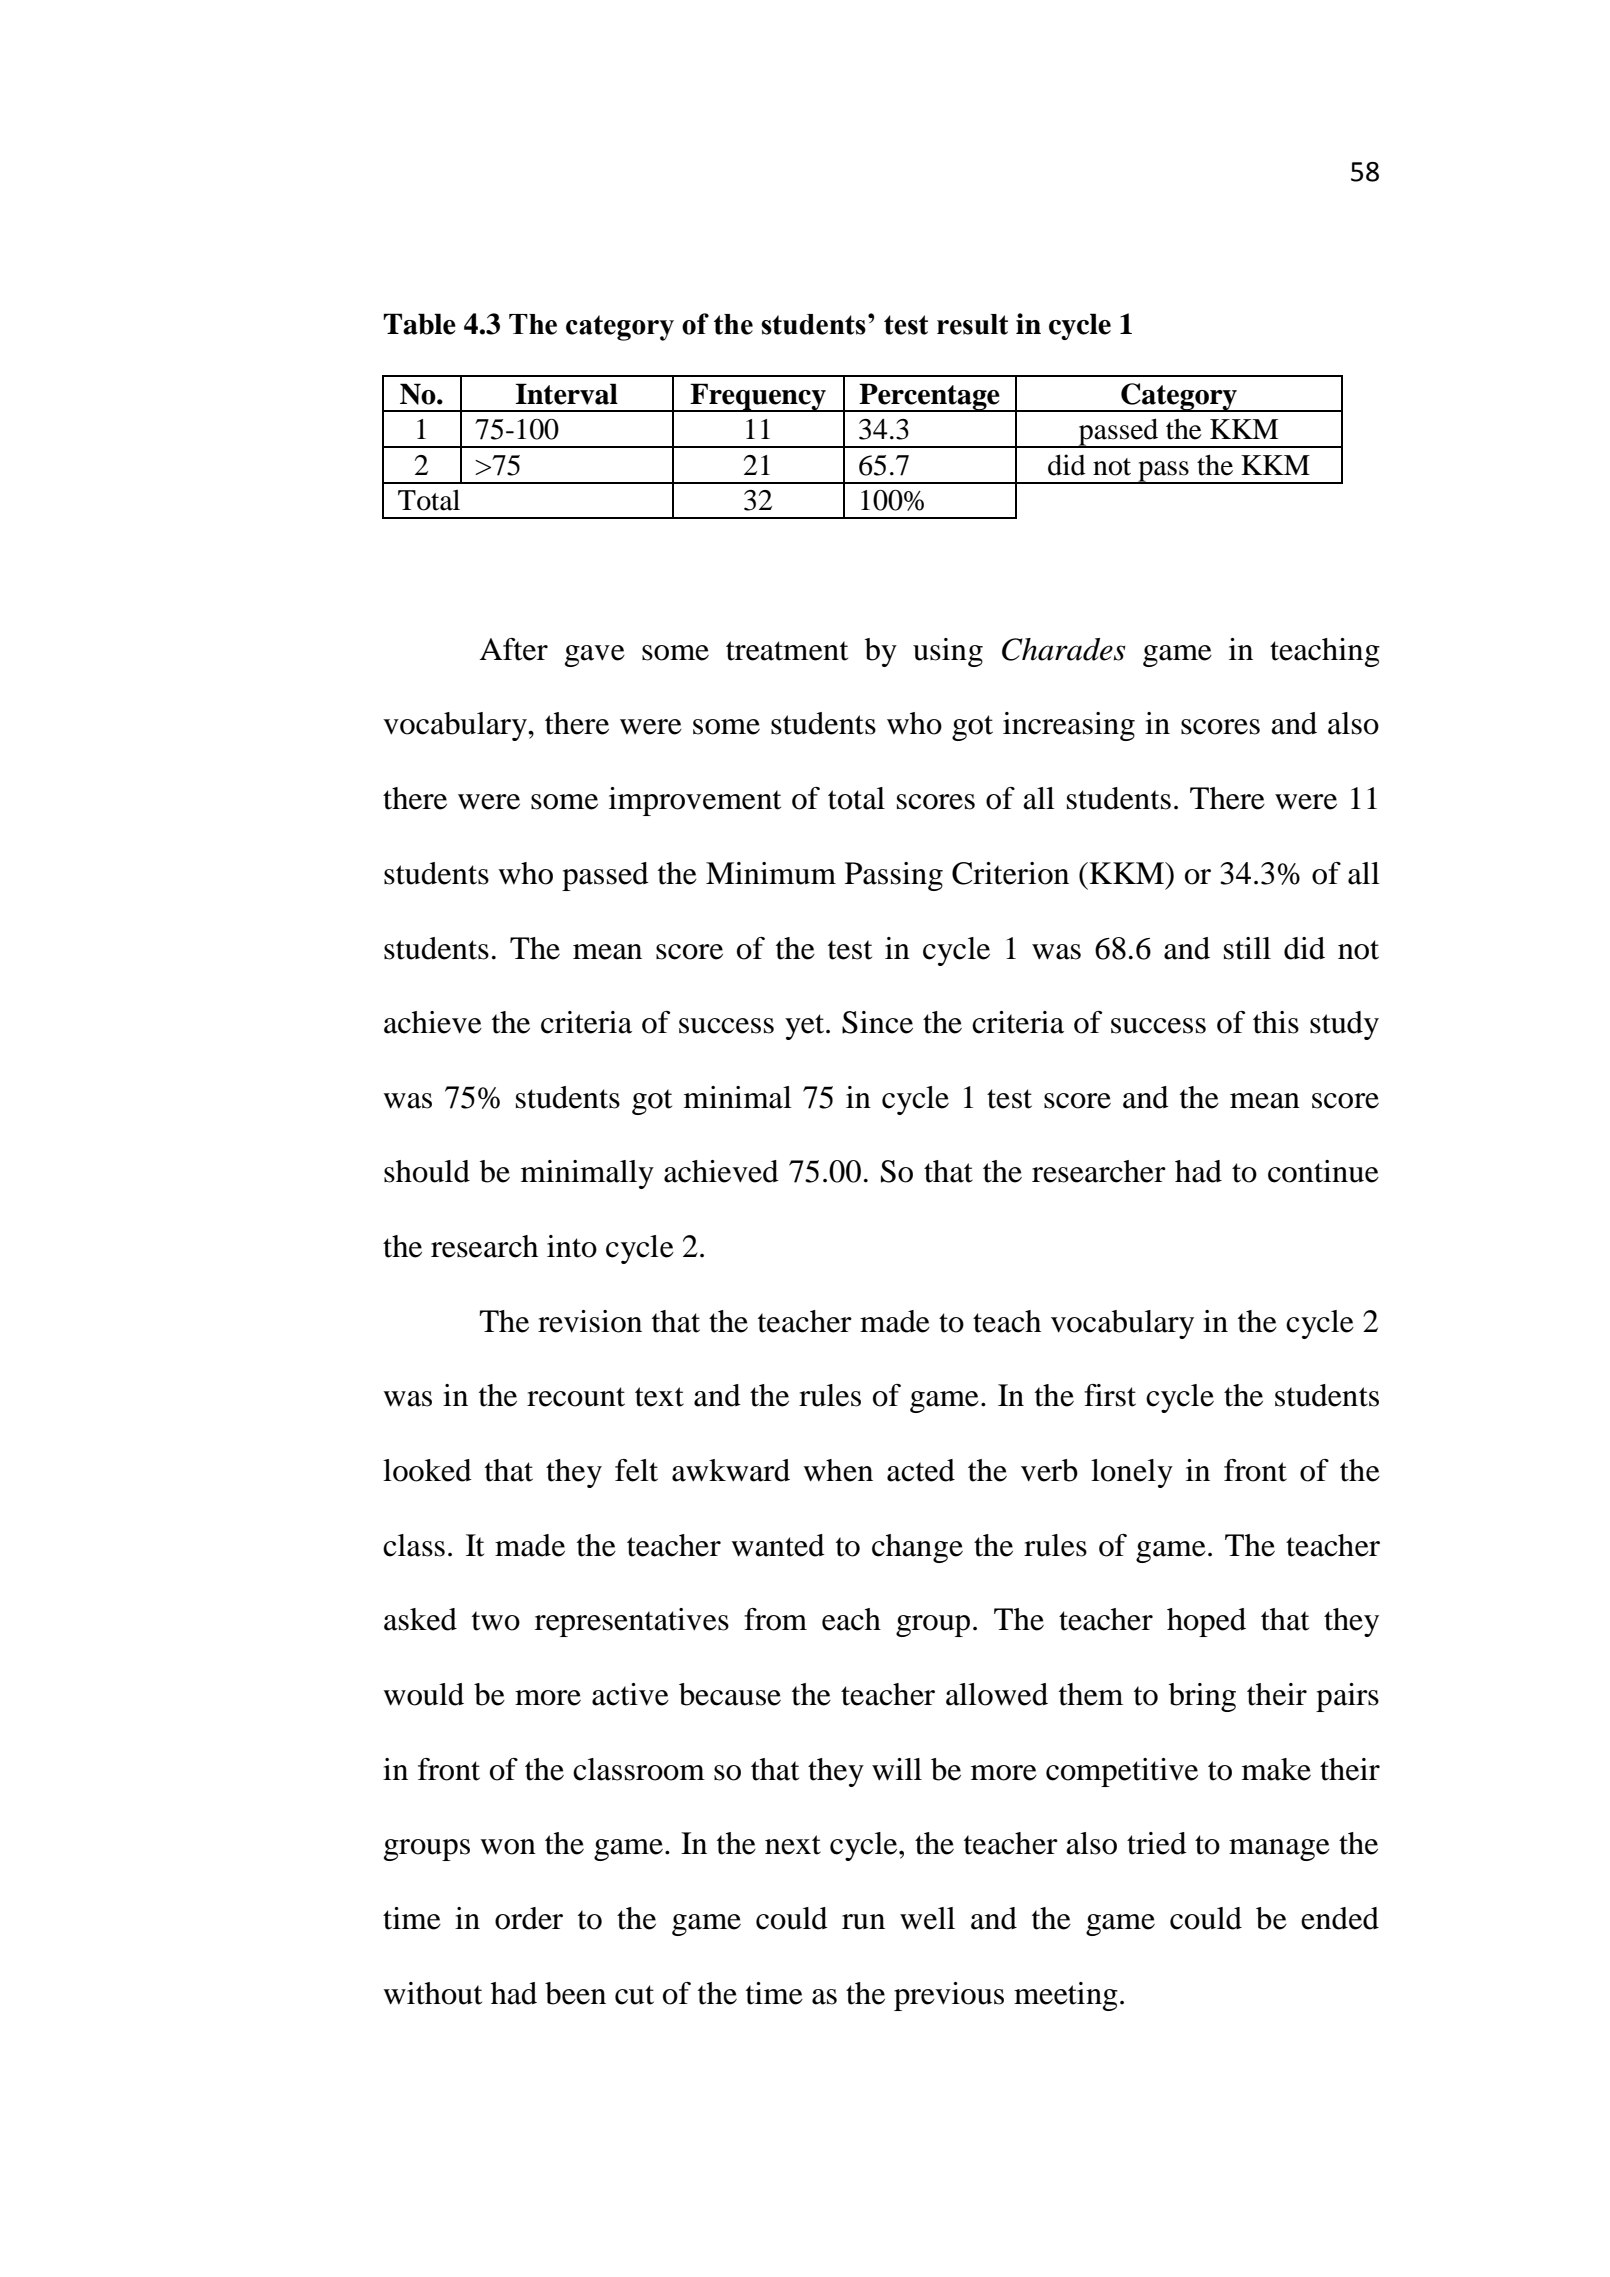 The height and width of the screenshot is (2277, 1610). What do you see at coordinates (877, 1022) in the screenshot?
I see `Since` at bounding box center [877, 1022].
